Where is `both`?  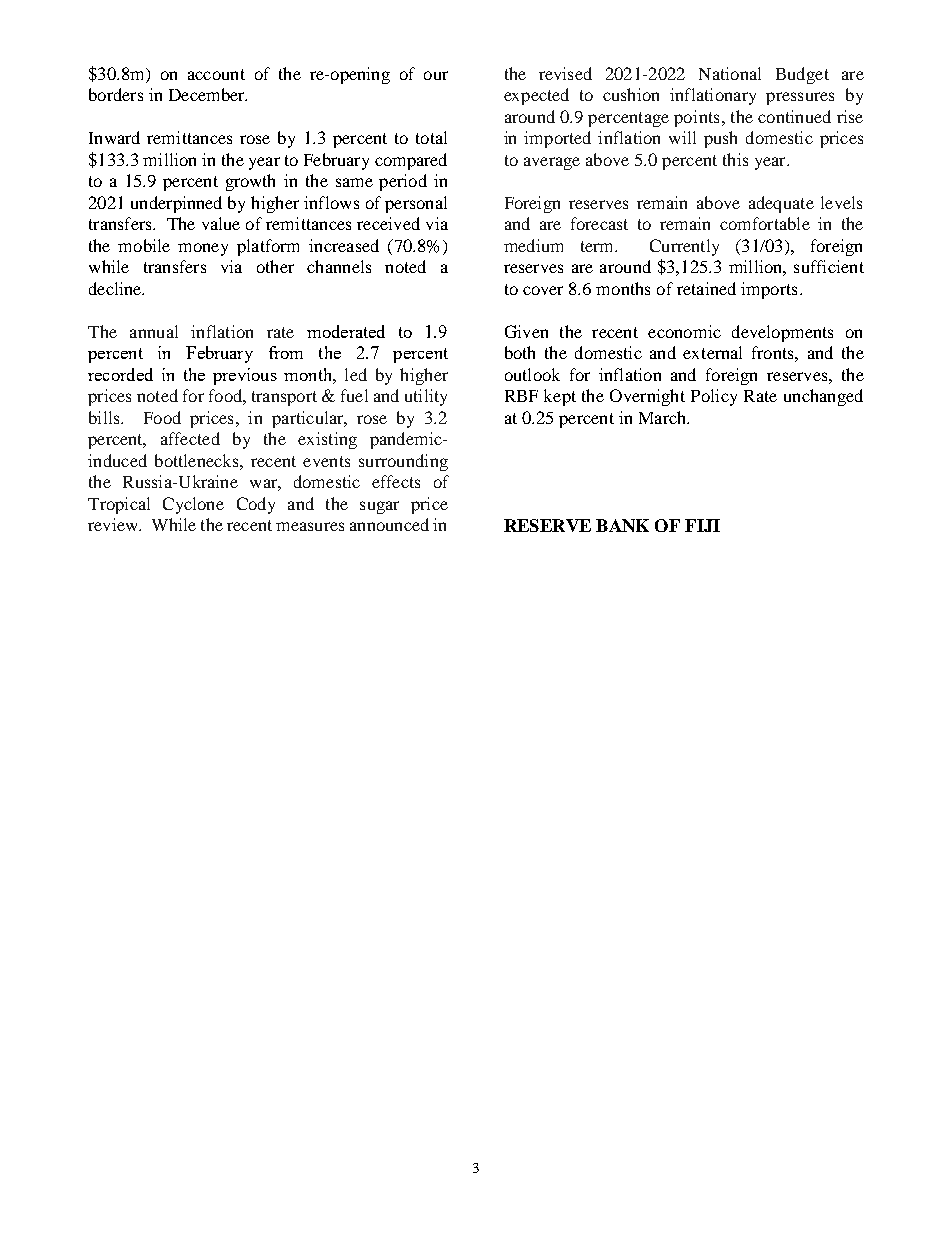
both is located at coordinates (520, 352).
